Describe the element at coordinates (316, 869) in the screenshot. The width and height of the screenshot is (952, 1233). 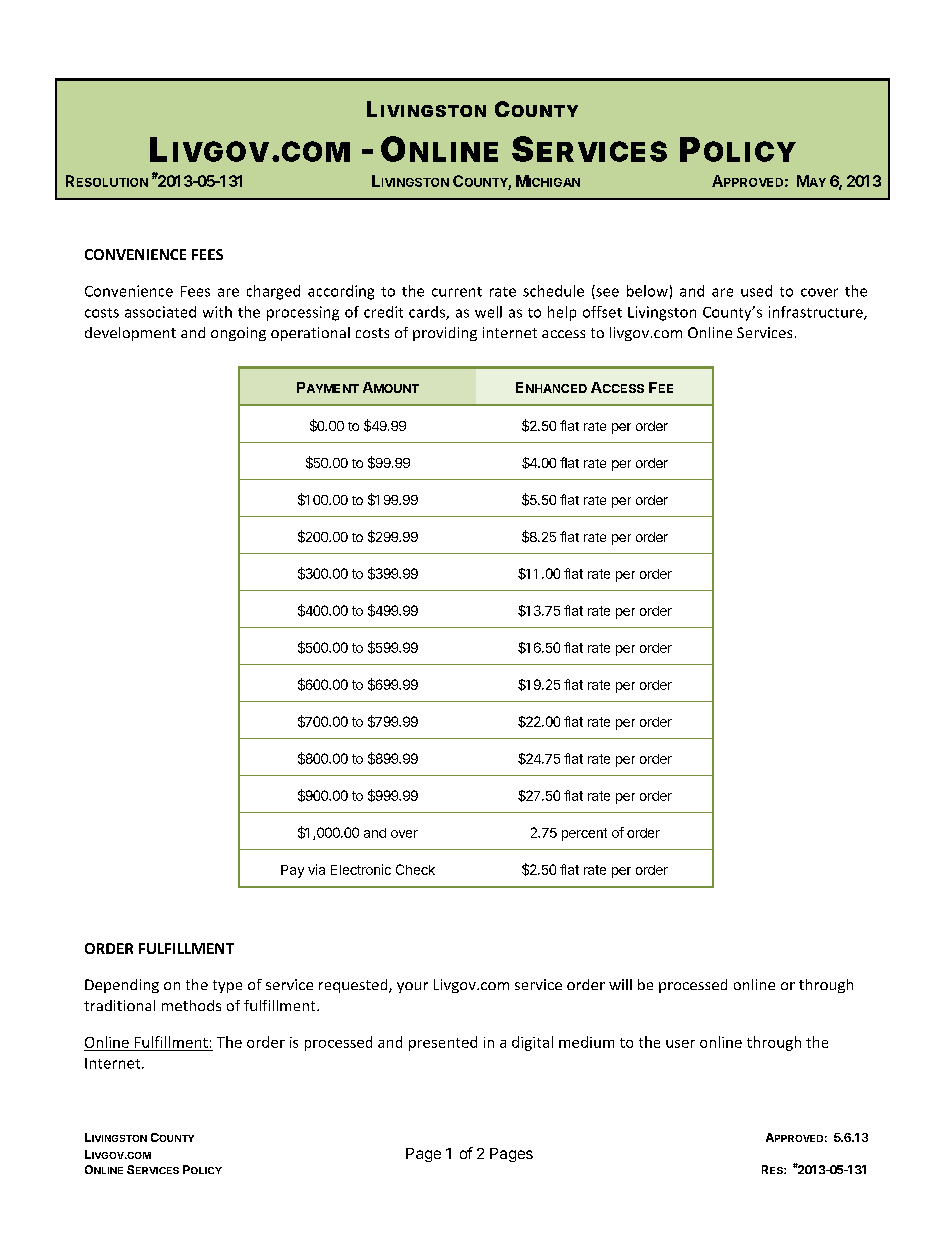
I see `via` at that location.
